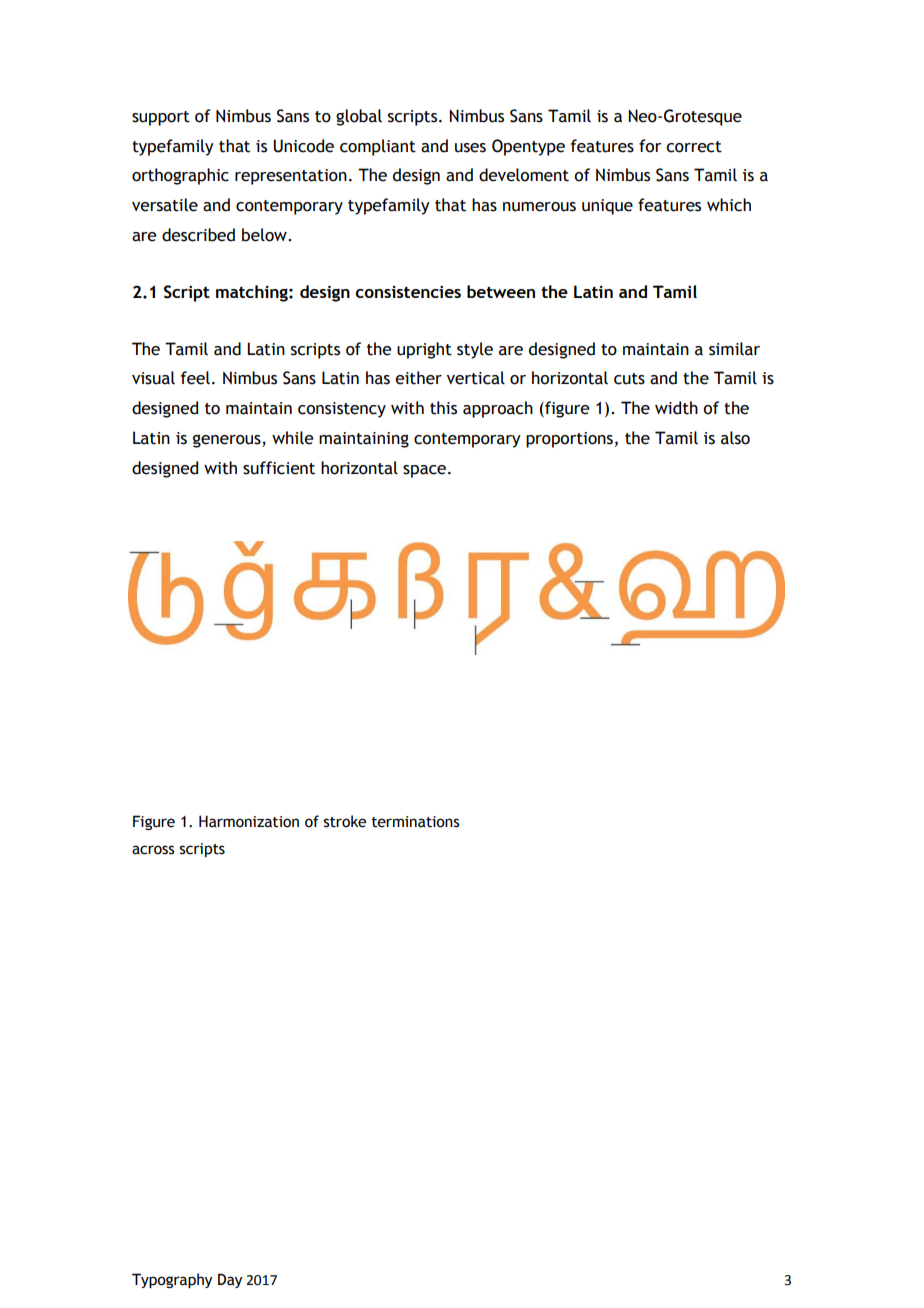 This image has height=1308, width=924. What do you see at coordinates (279, 468) in the image?
I see `sufficient` at bounding box center [279, 468].
